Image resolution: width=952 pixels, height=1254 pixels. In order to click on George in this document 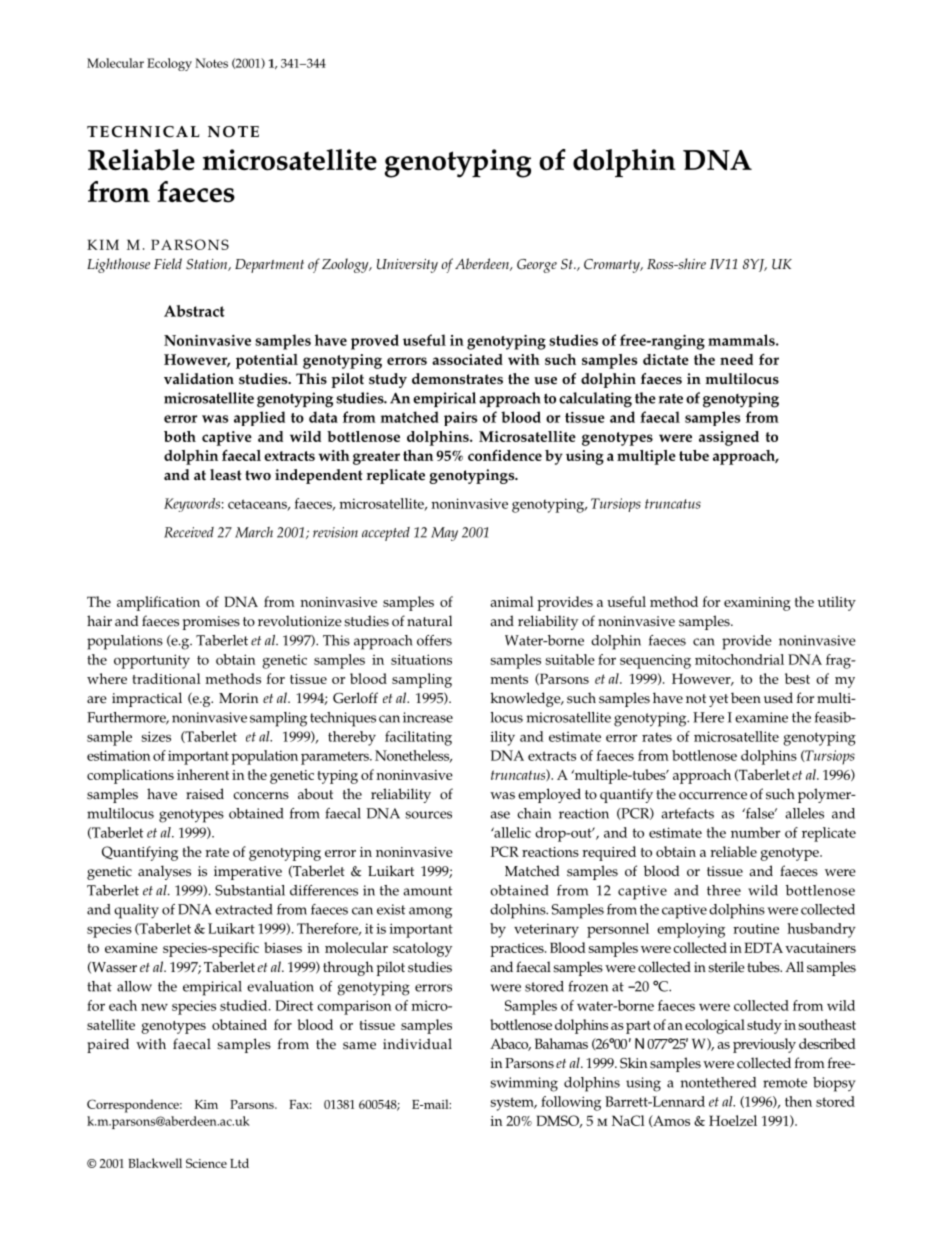, I will do `click(537, 266)`.
